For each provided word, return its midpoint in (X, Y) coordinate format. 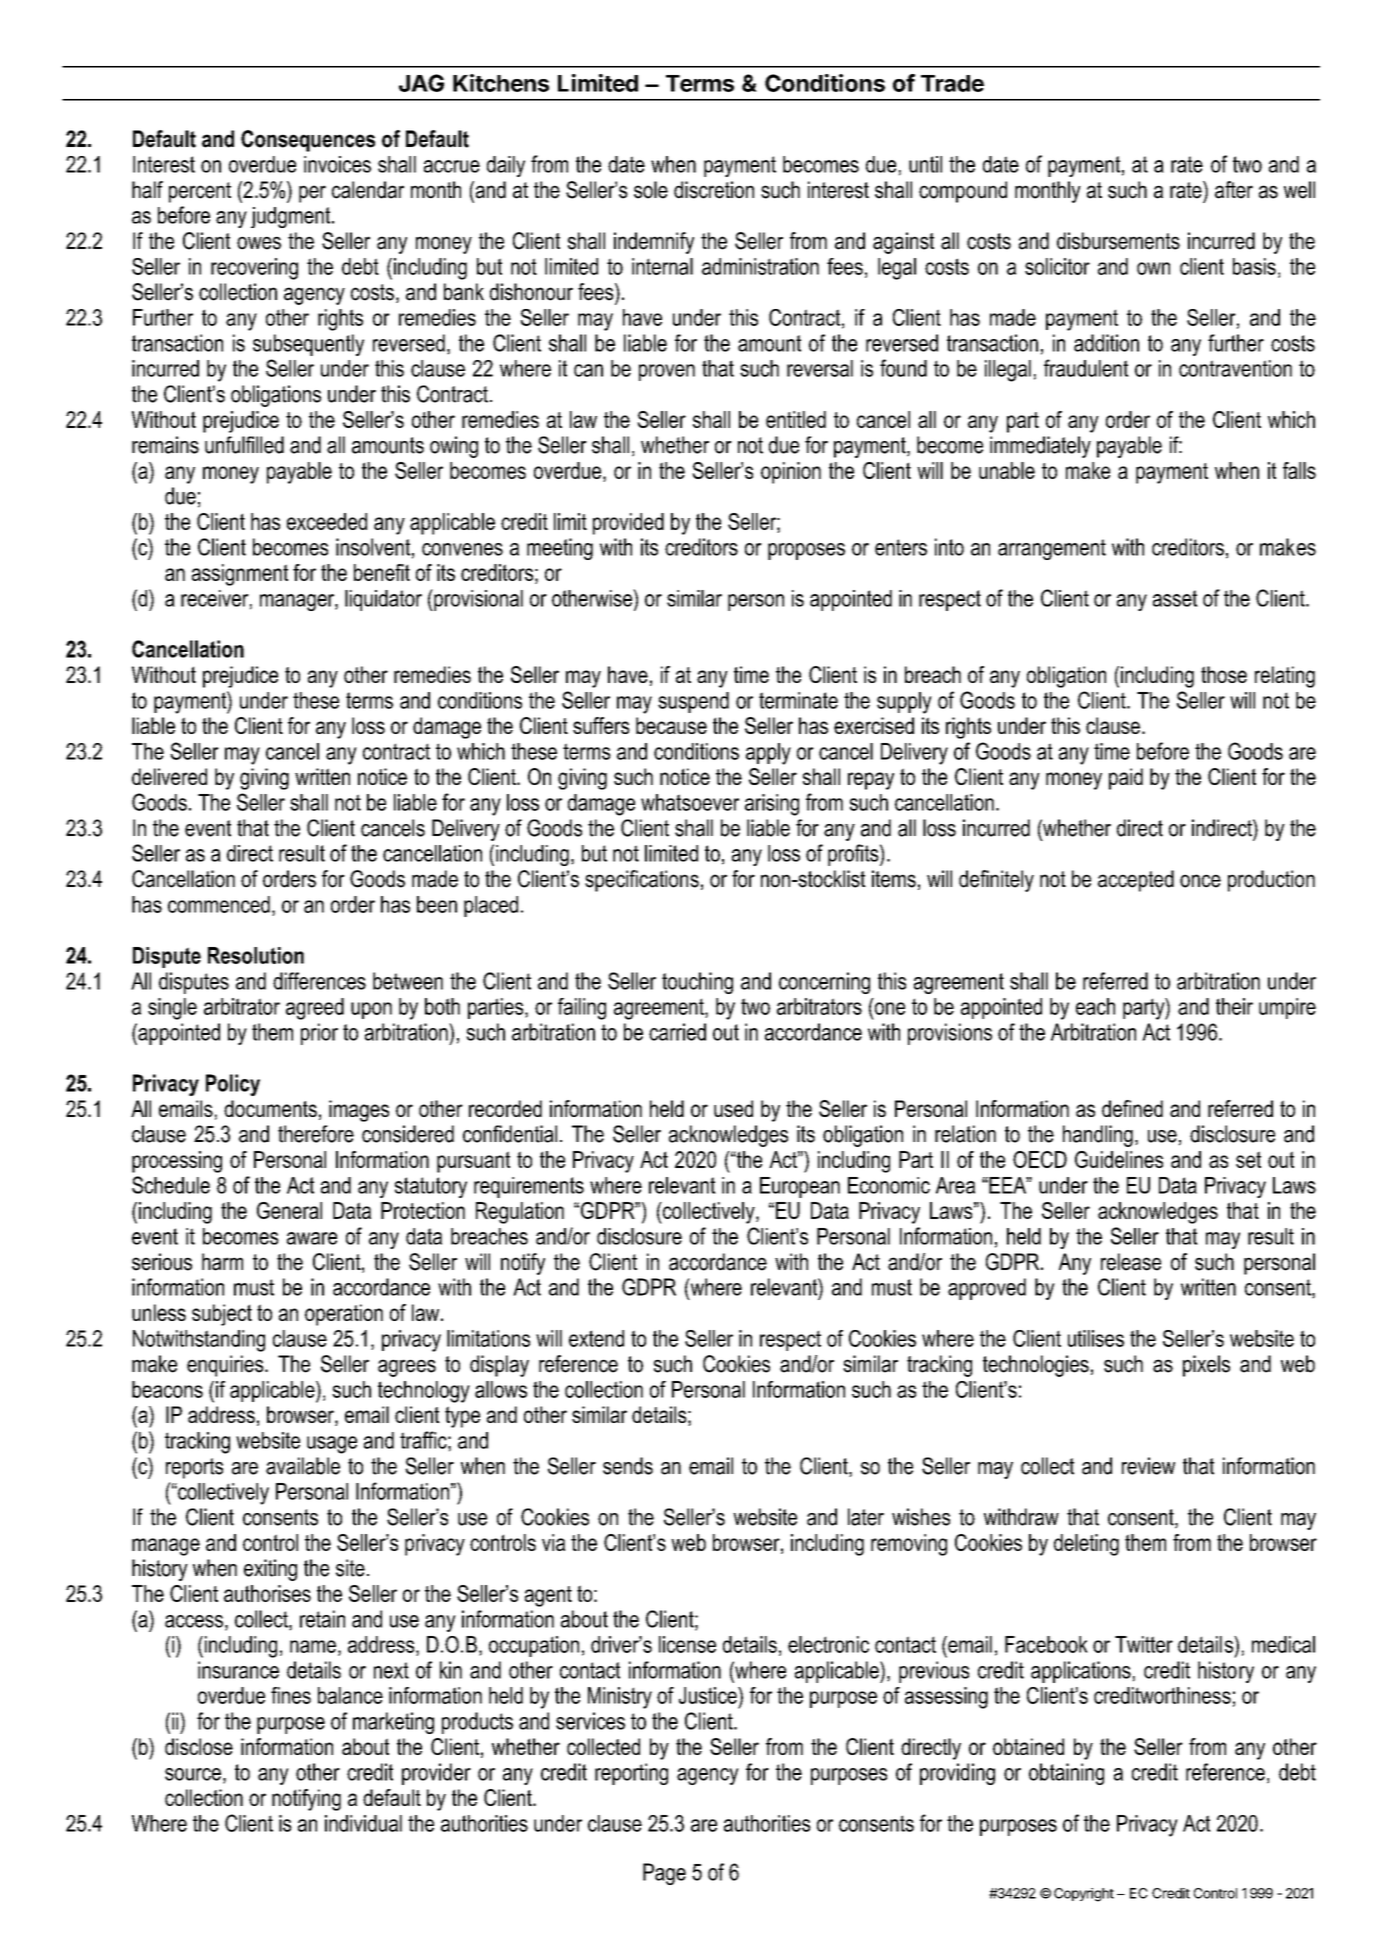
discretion (714, 190)
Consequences (308, 141)
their (1234, 1006)
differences (319, 981)
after (1234, 190)
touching (697, 983)
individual (363, 1823)
